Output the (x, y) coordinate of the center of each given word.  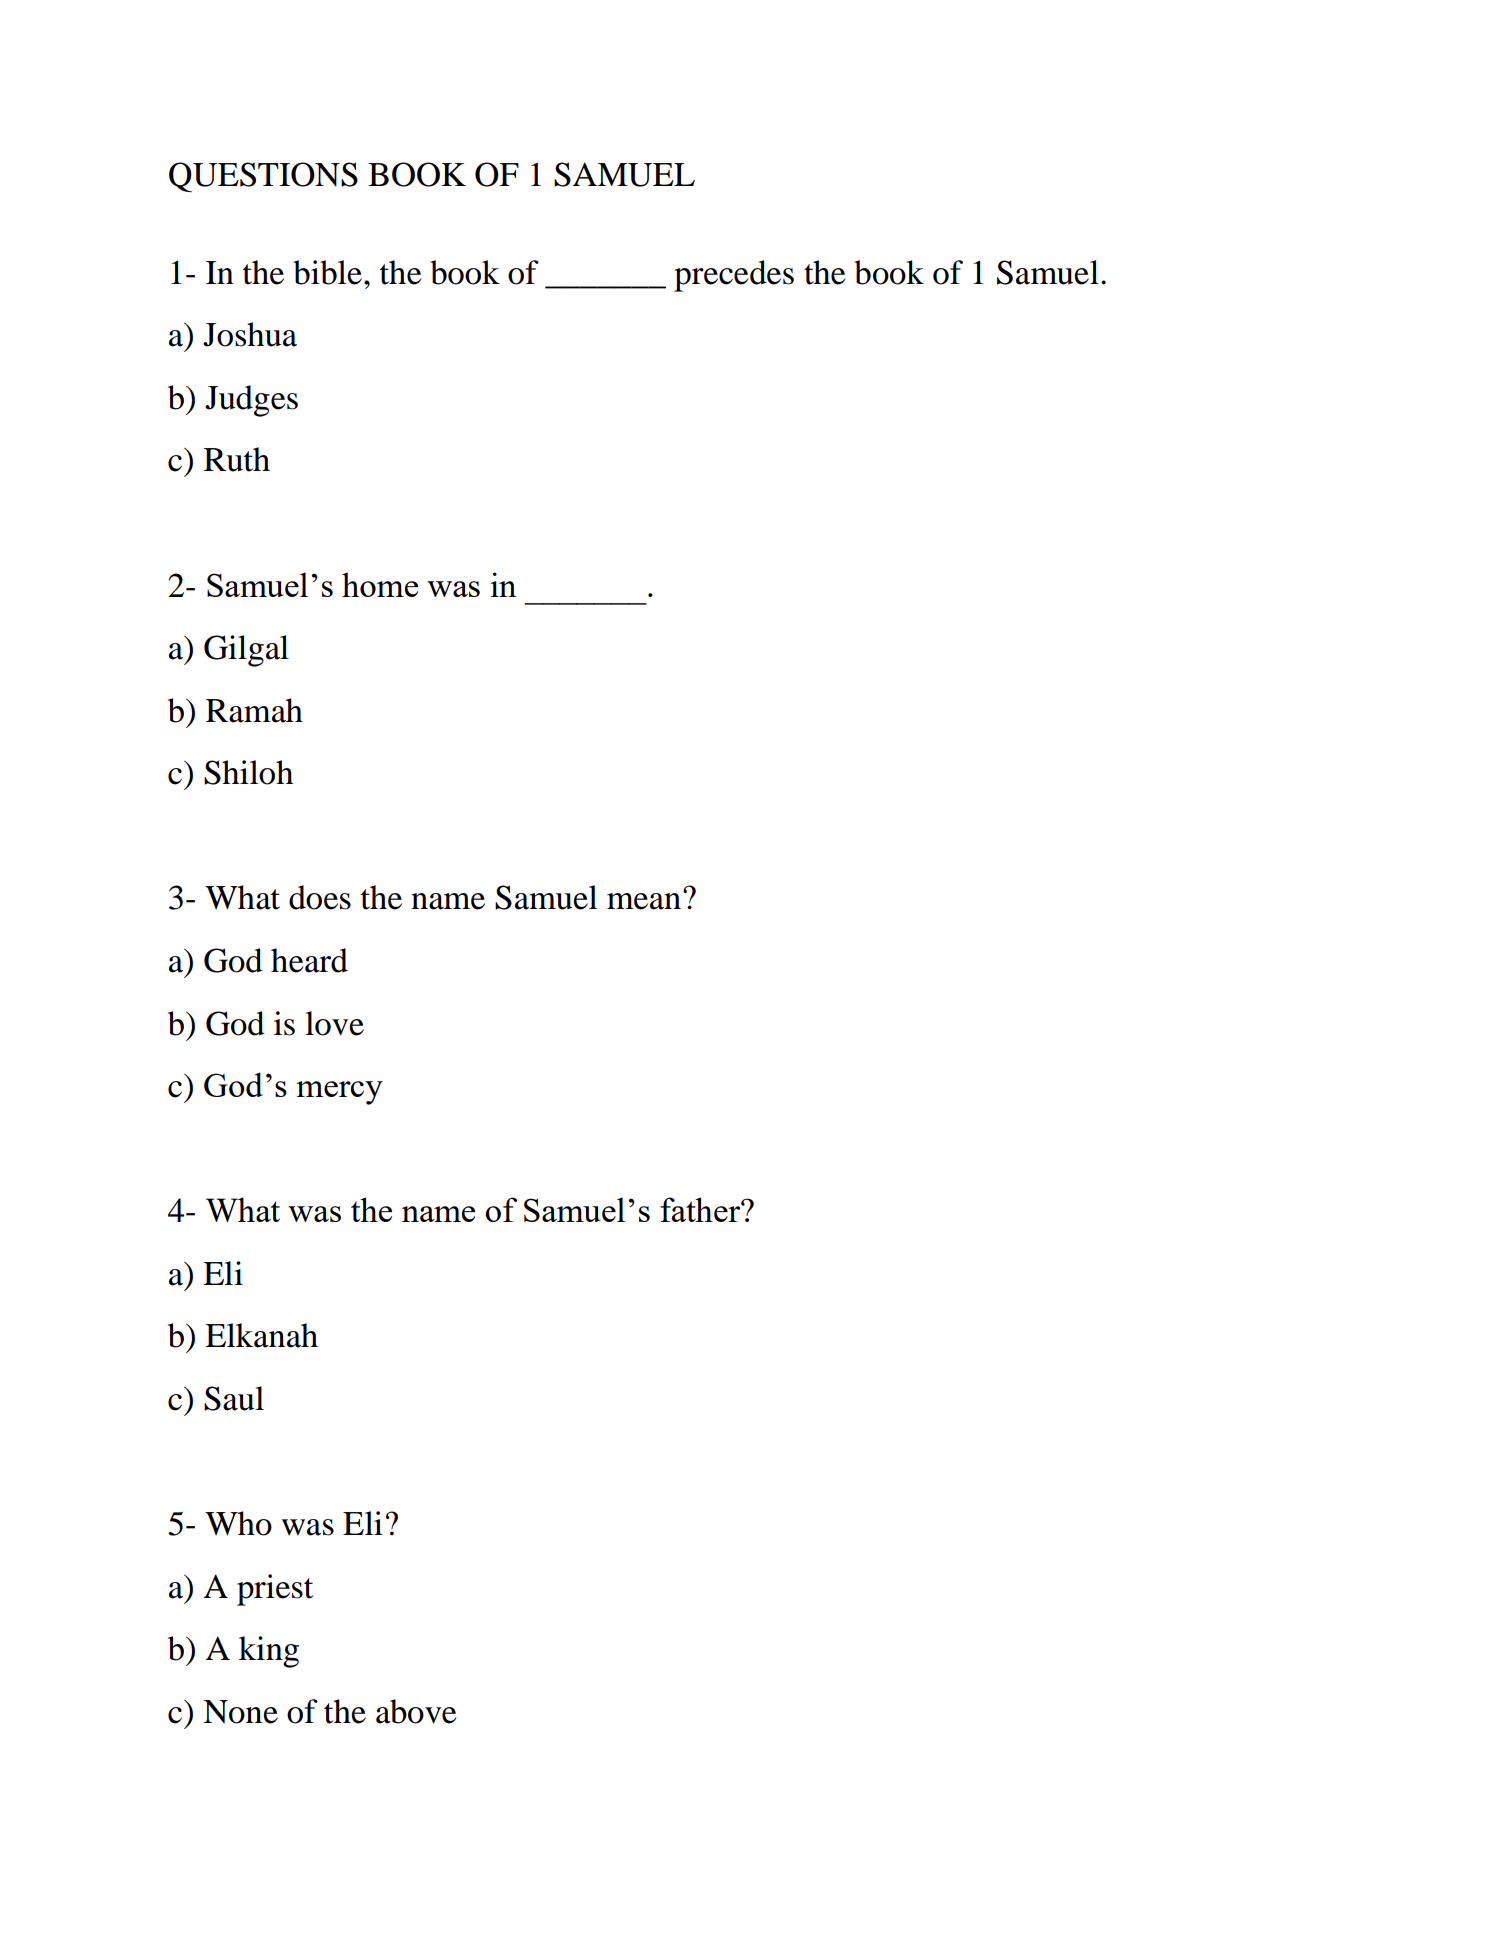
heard (309, 960)
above (416, 1711)
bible (327, 272)
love (334, 1023)
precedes (734, 276)
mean (644, 901)
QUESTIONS (263, 177)
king (269, 1652)
